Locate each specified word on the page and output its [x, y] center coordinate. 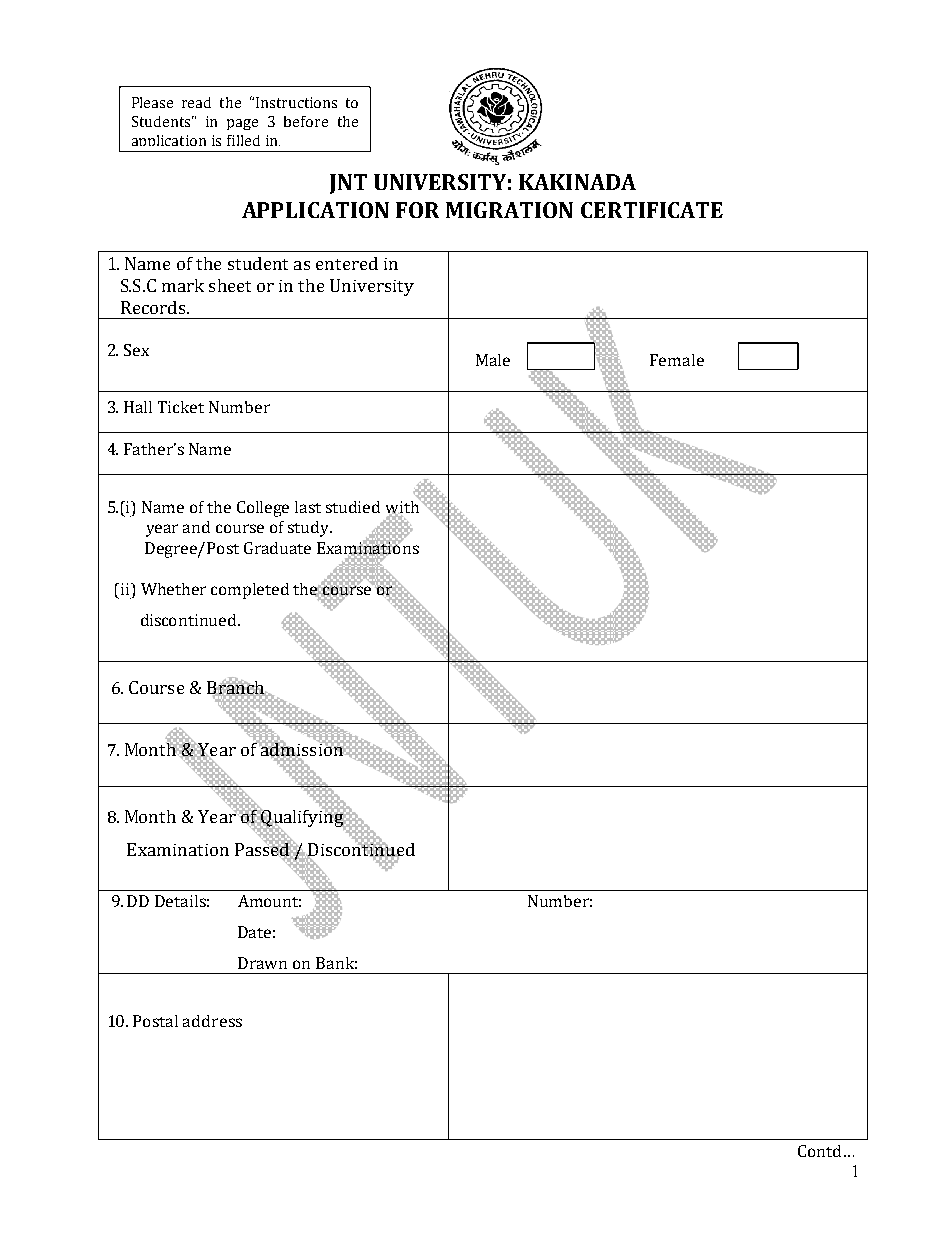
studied [353, 507]
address [212, 1021]
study [310, 529]
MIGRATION [509, 210]
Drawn [262, 963]
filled [243, 140]
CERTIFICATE [652, 210]
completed [250, 591]
